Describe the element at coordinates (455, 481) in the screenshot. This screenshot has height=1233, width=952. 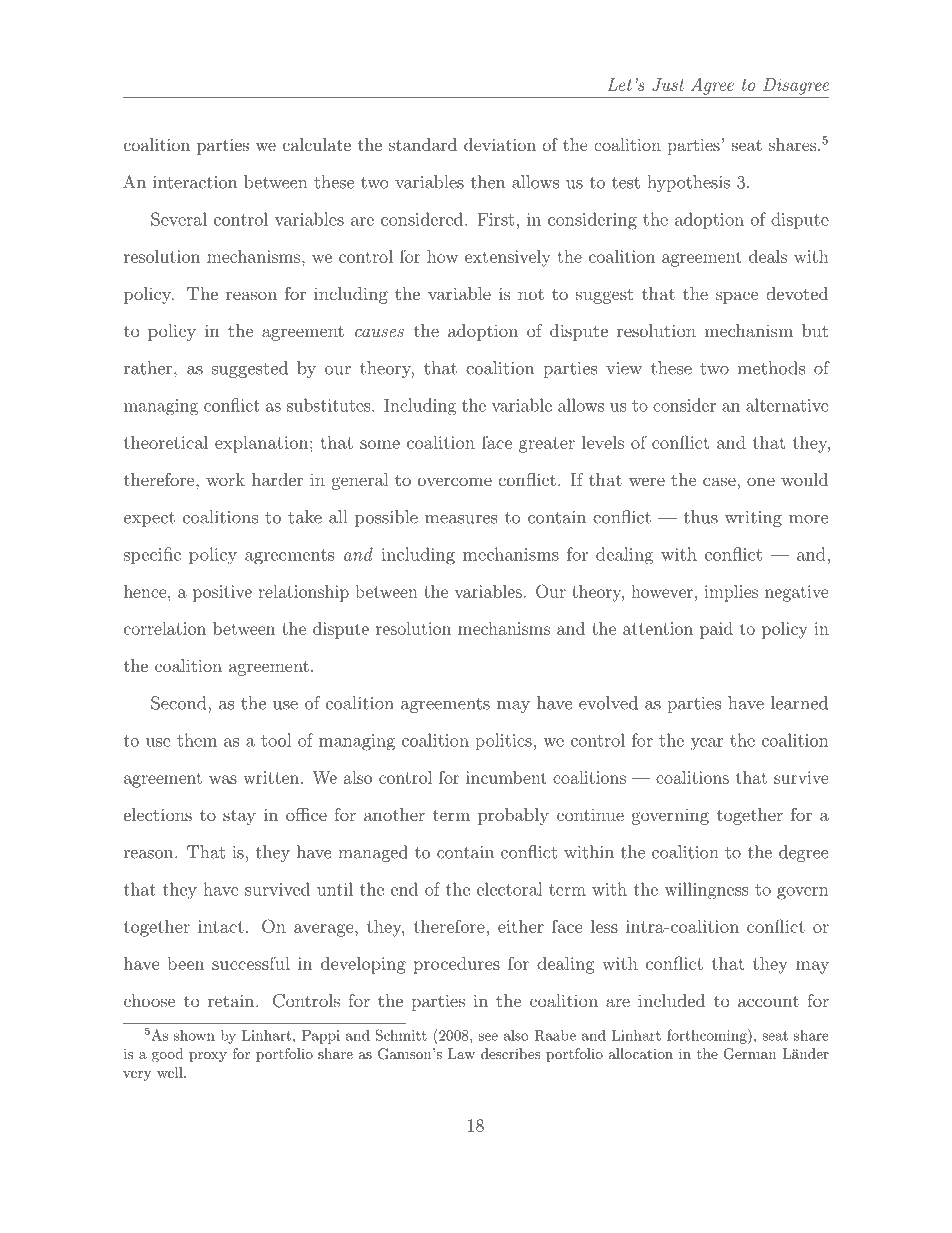
I see `overcome` at that location.
